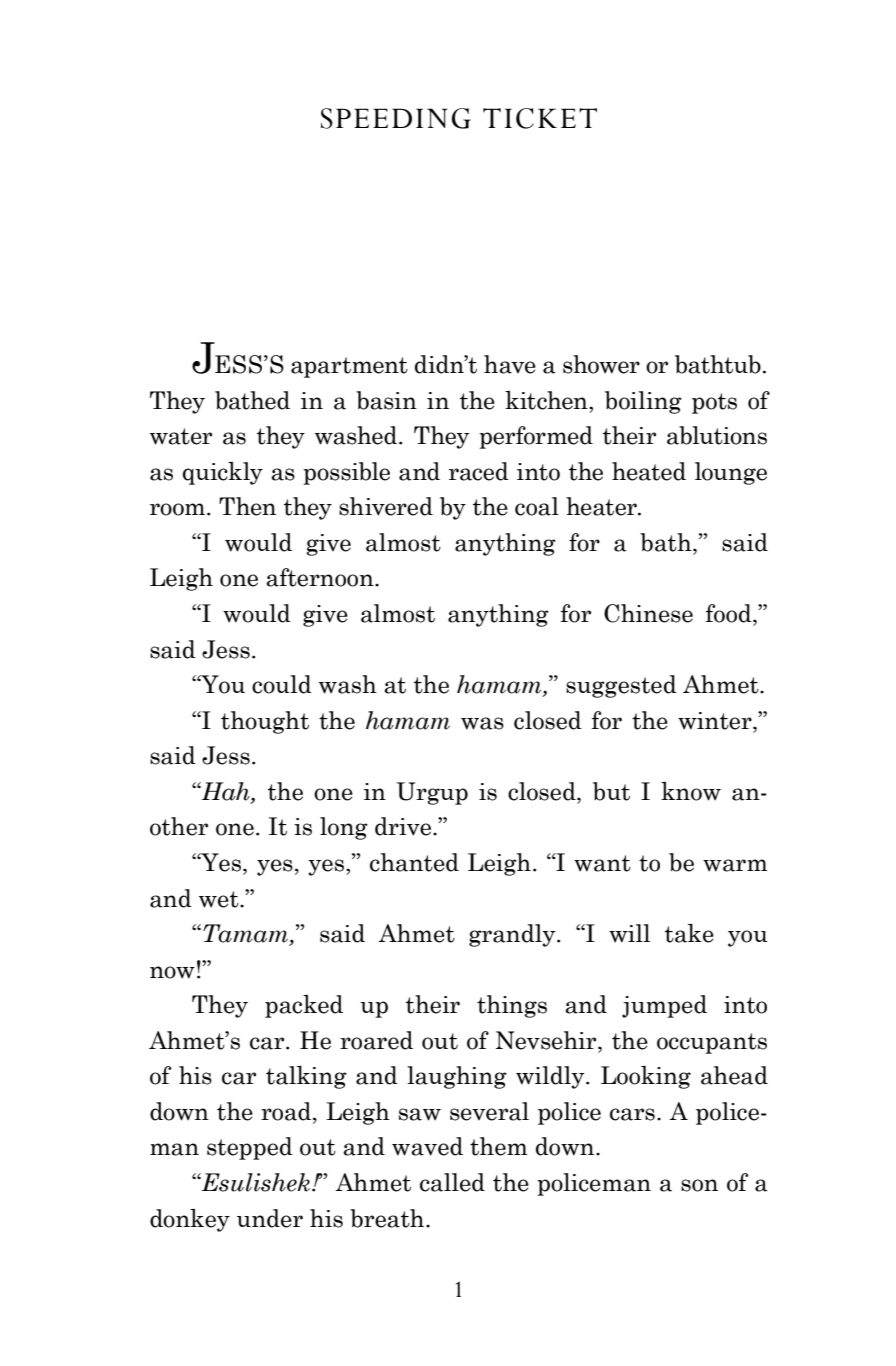  Describe the element at coordinates (540, 118) in the screenshot. I see `ticket` at that location.
